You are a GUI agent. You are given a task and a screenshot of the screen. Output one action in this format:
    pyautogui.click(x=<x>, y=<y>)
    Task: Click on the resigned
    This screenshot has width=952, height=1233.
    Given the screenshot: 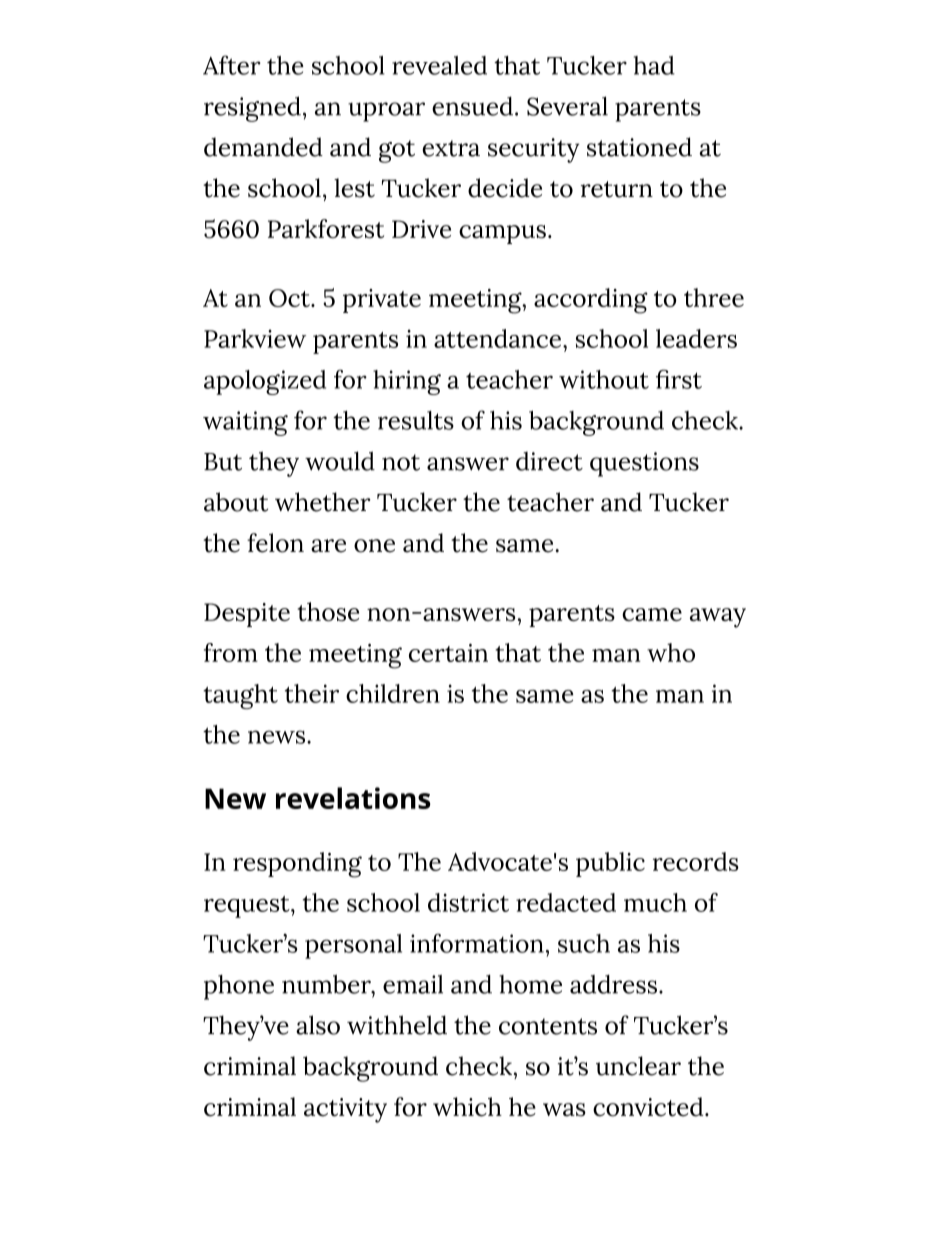 What is the action you would take?
    pyautogui.click(x=252, y=109)
